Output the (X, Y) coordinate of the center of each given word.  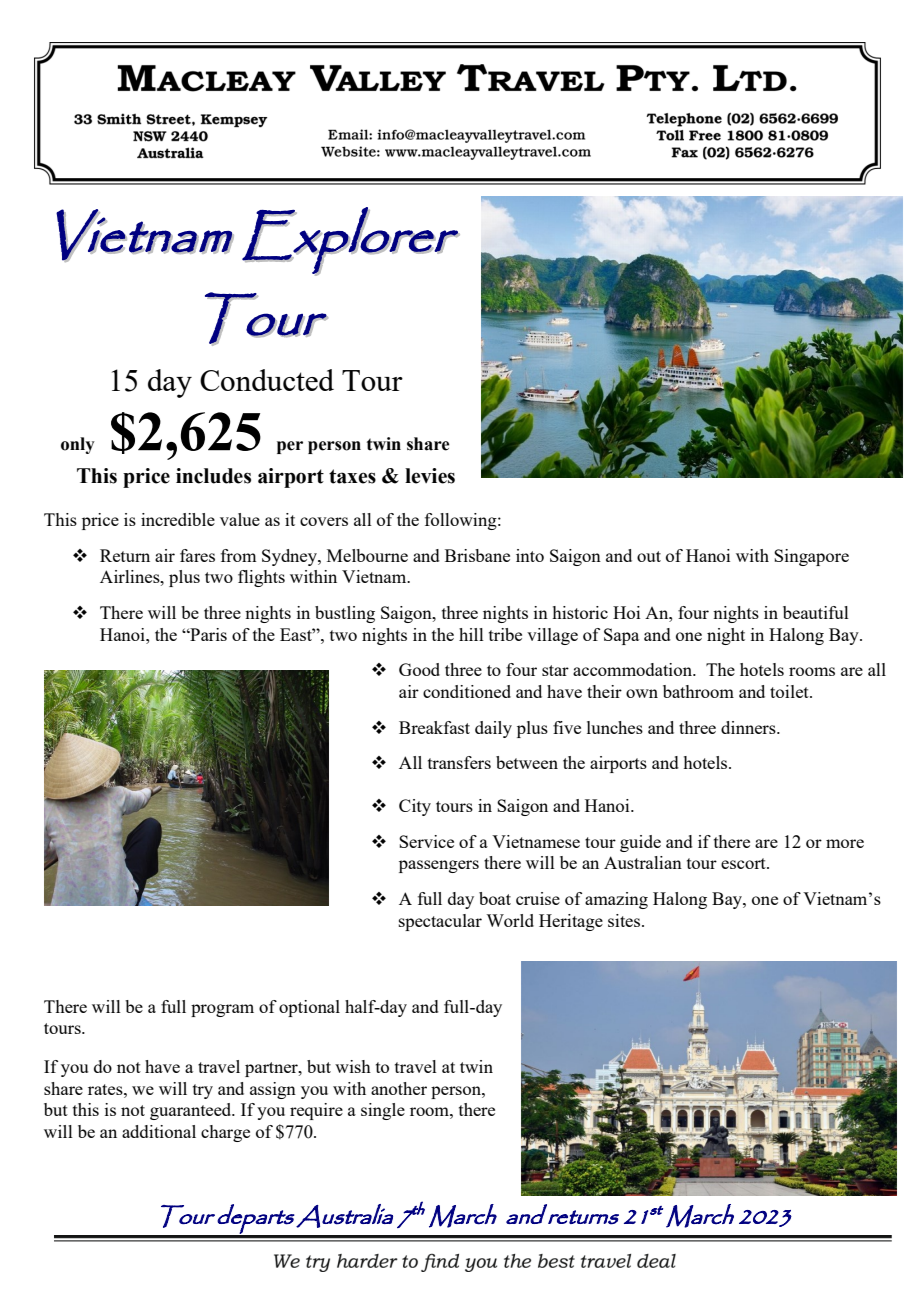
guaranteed (192, 1111)
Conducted (267, 380)
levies (430, 476)
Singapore (811, 557)
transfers (459, 762)
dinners (749, 727)
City (415, 807)
